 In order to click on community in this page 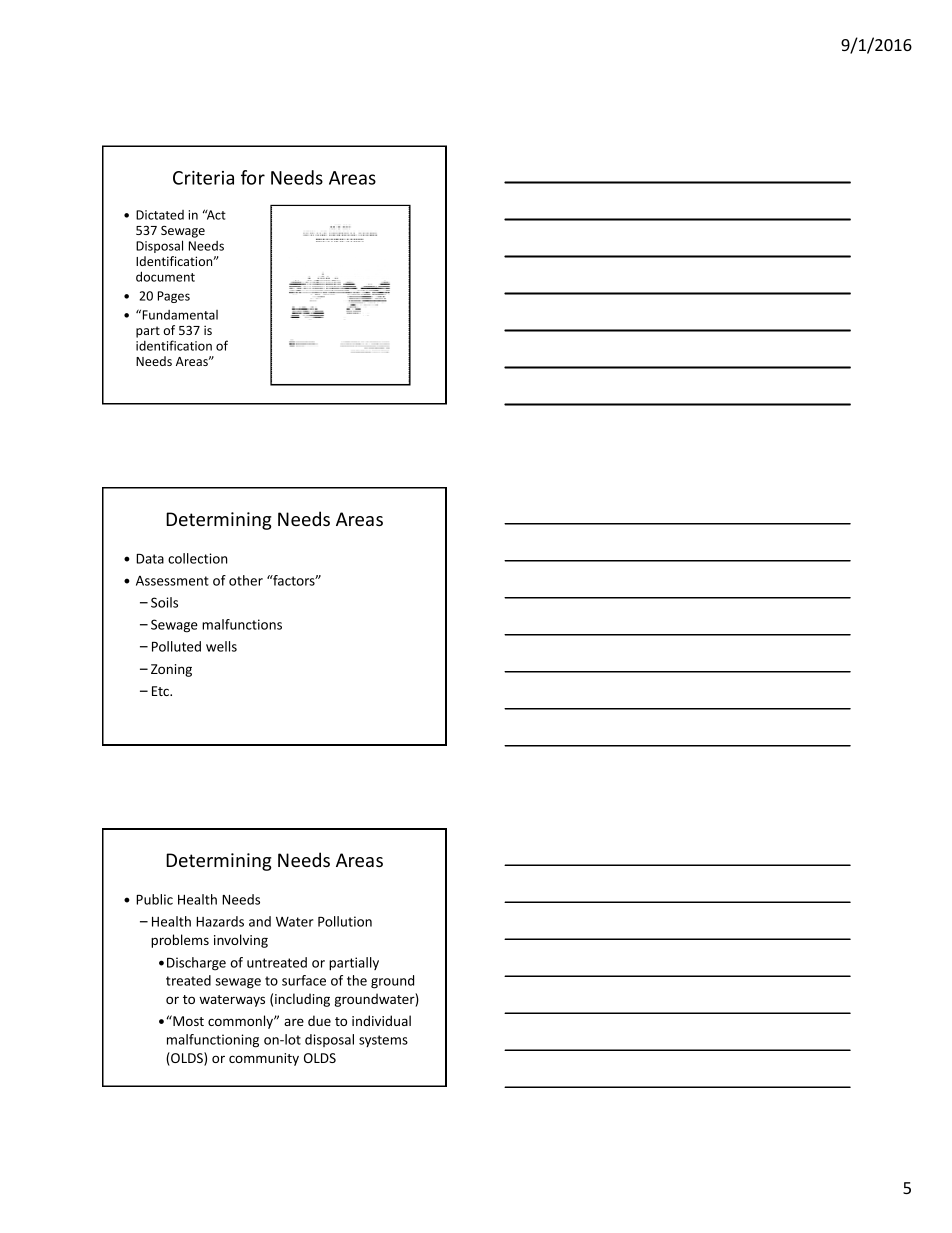, I will do `click(264, 1059)`.
